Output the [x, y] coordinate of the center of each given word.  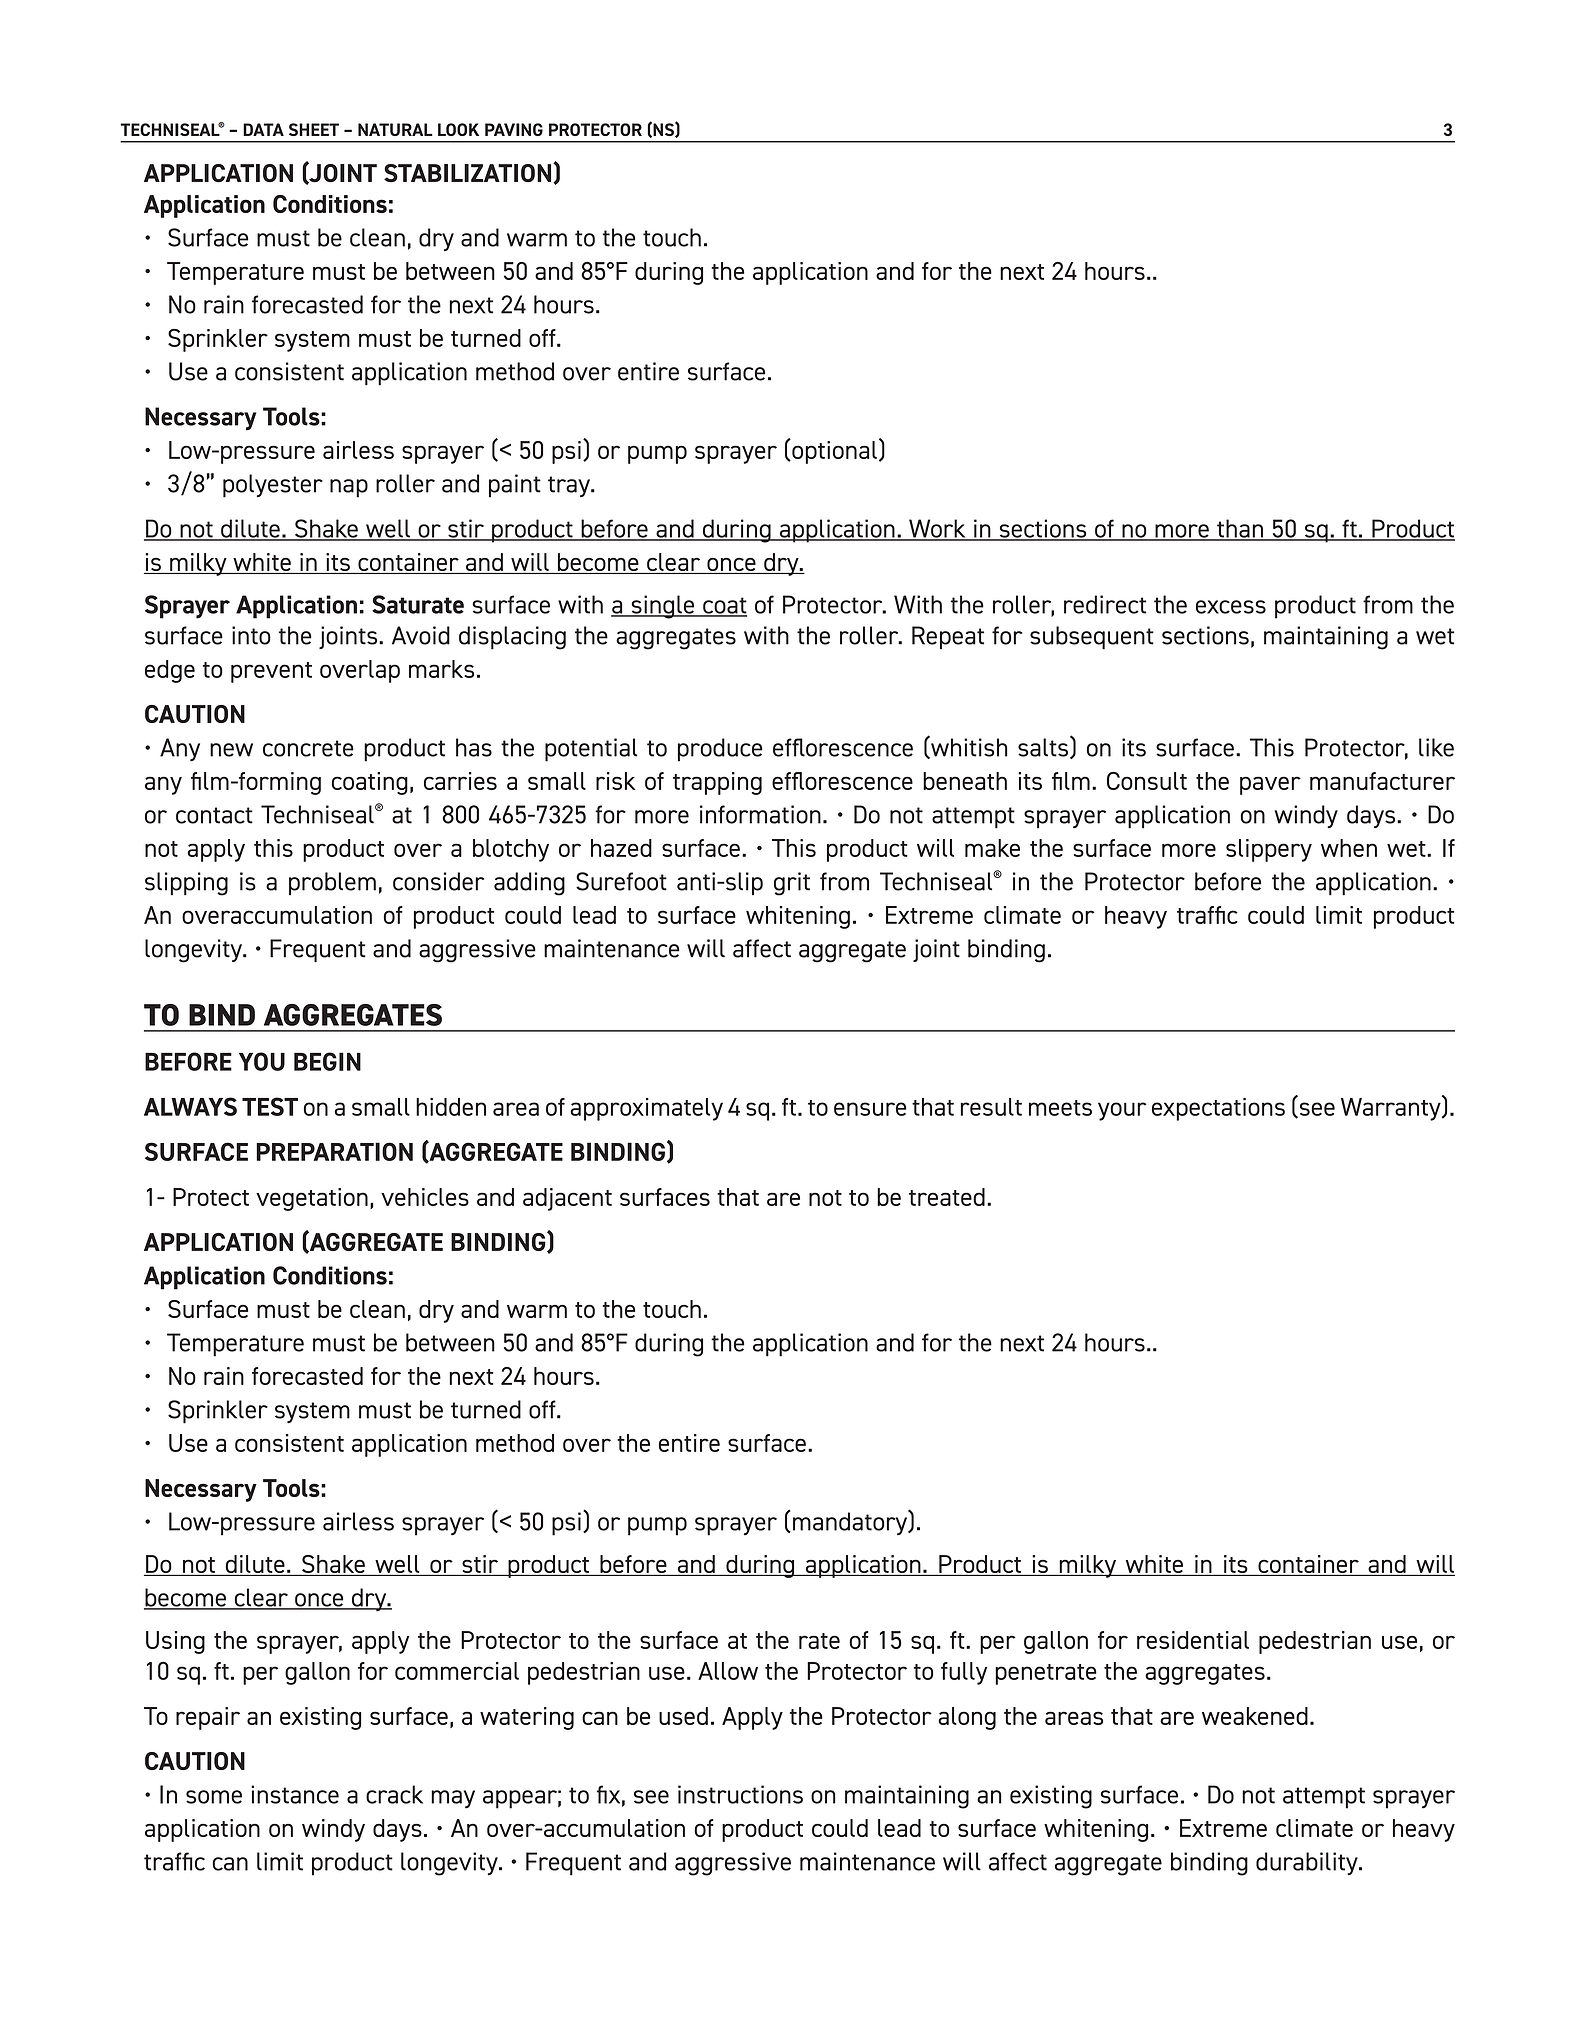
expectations [1218, 1109]
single [663, 607]
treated [947, 1197]
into [251, 635]
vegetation [312, 1199]
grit [792, 884]
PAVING [514, 129]
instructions [740, 1794]
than [1240, 529]
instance [295, 1794]
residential [1193, 1640]
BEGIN [327, 1061]
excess [1231, 607]
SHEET [314, 129]
